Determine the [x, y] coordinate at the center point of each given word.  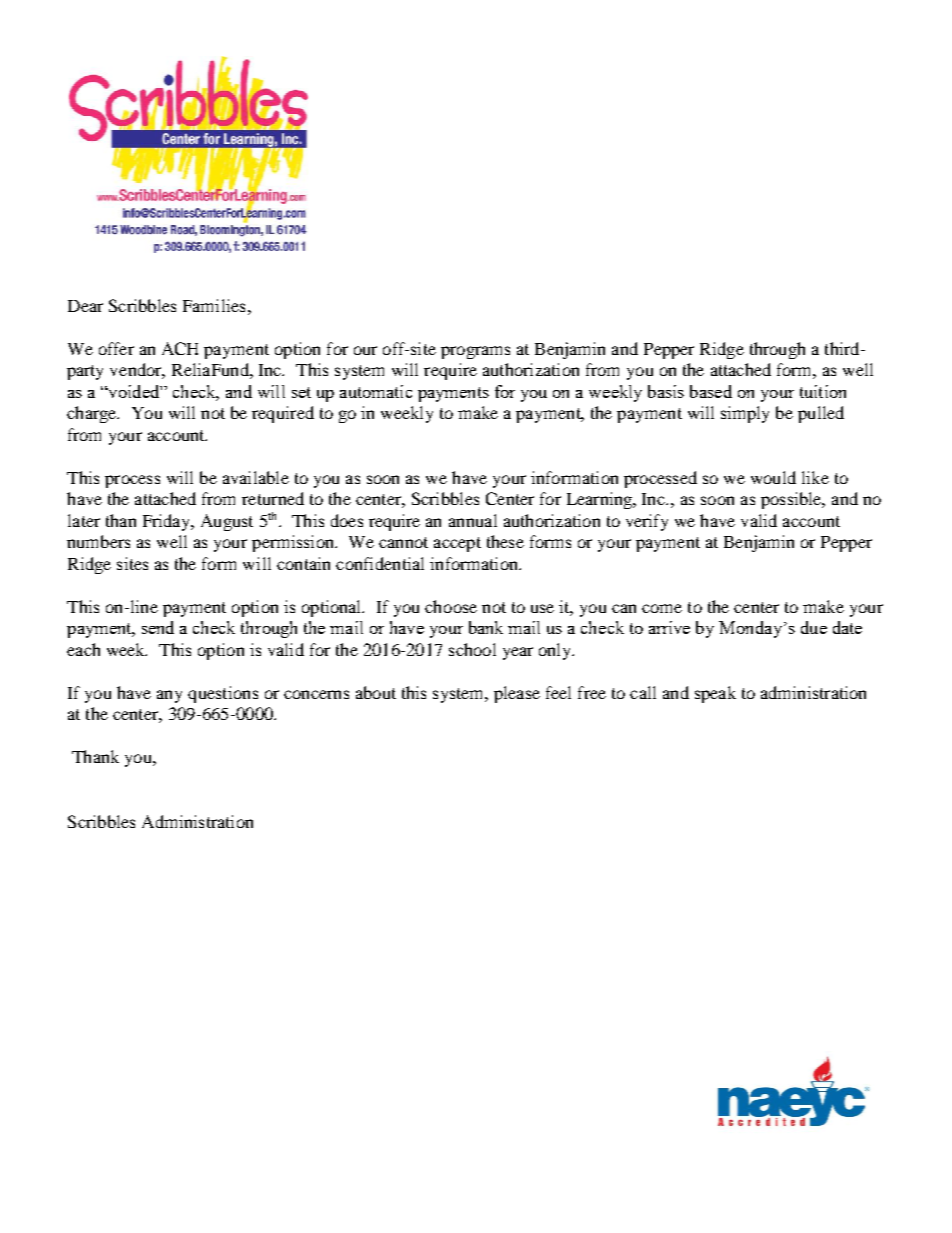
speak [715, 694]
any [169, 696]
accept [457, 544]
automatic [376, 391]
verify [647, 522]
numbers [98, 541]
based [711, 391]
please [517, 694]
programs [475, 352]
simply [745, 414]
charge [93, 414]
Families [214, 305]
